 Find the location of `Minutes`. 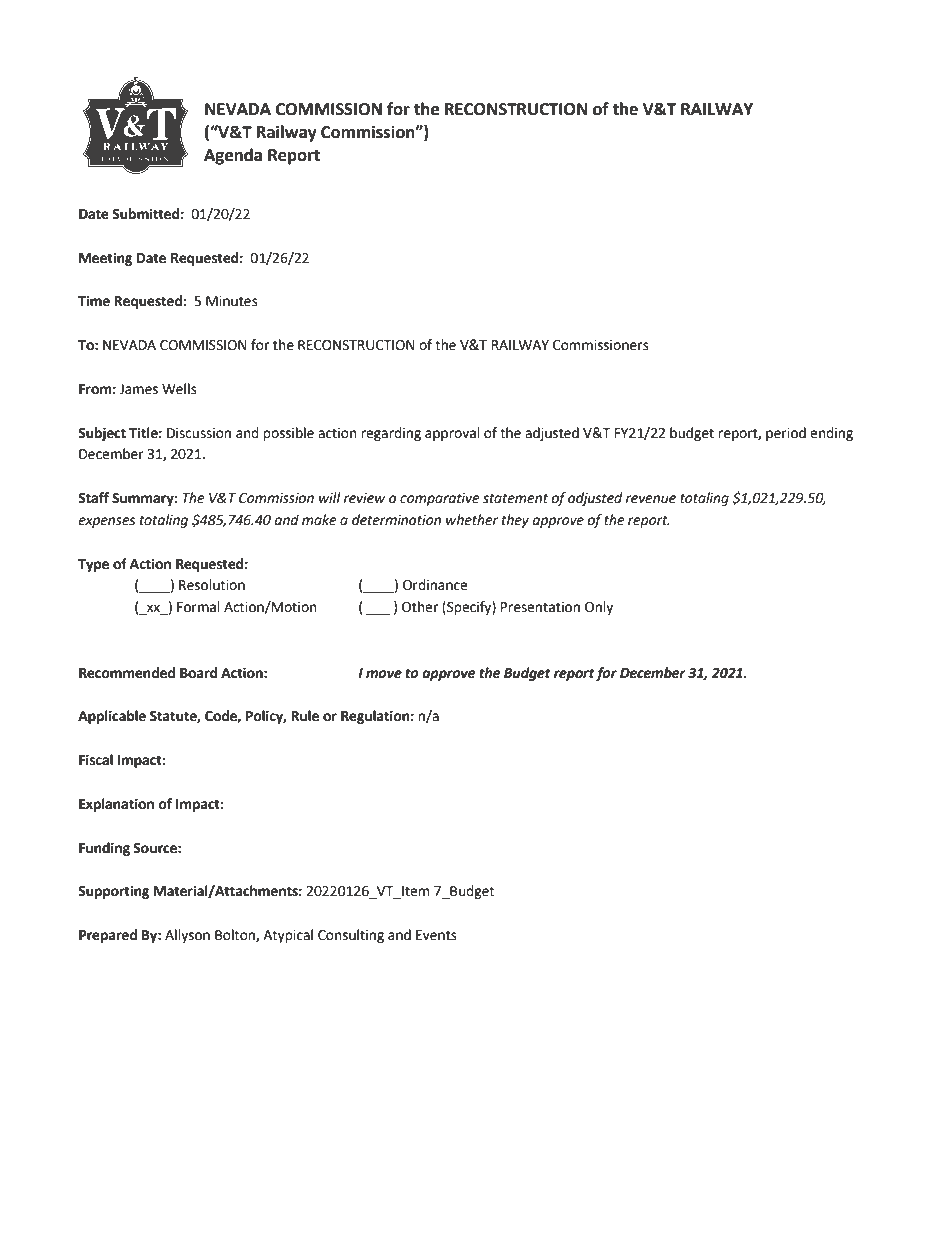

Minutes is located at coordinates (232, 301).
